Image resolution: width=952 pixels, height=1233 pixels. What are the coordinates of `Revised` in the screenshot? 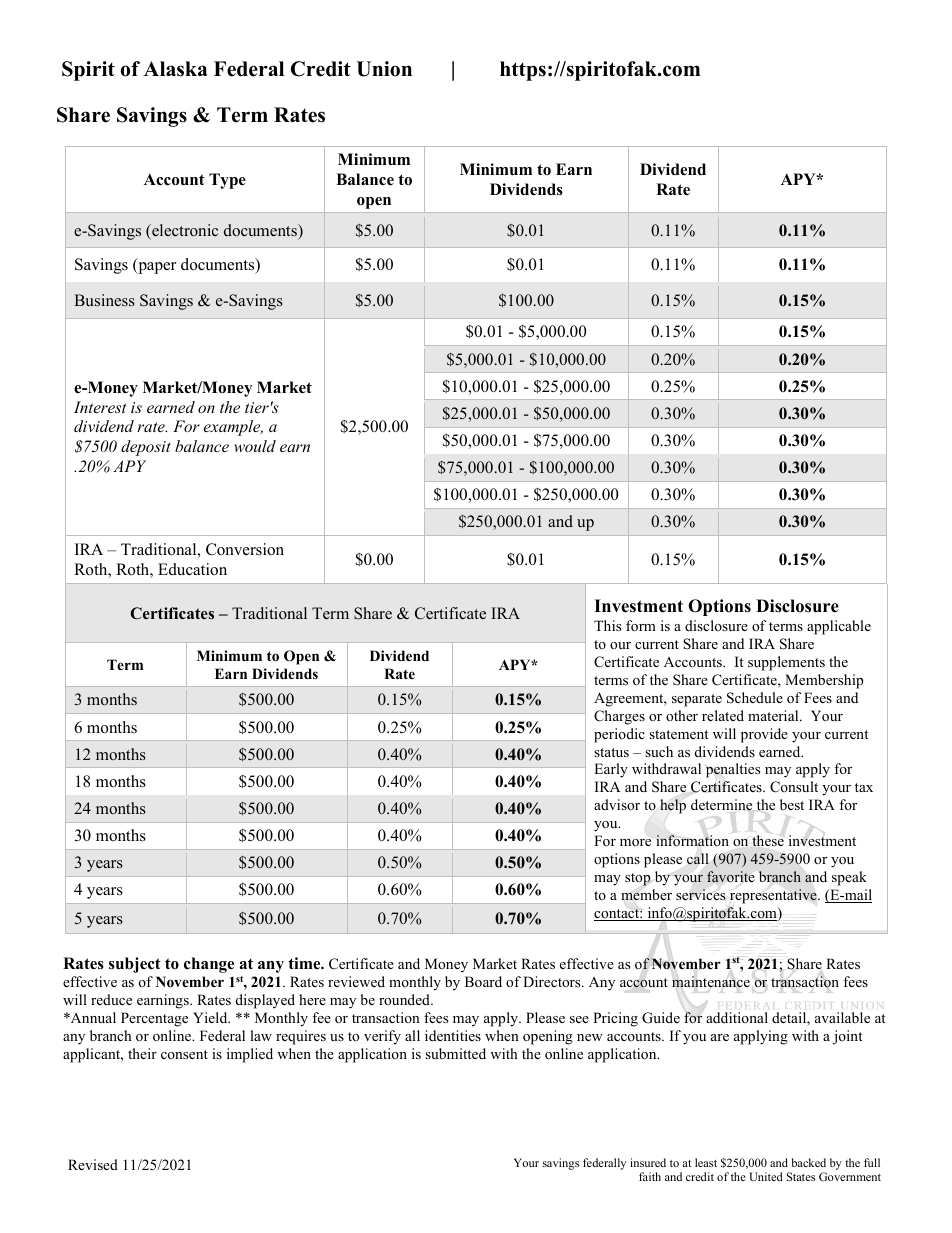 It's located at (93, 1164).
